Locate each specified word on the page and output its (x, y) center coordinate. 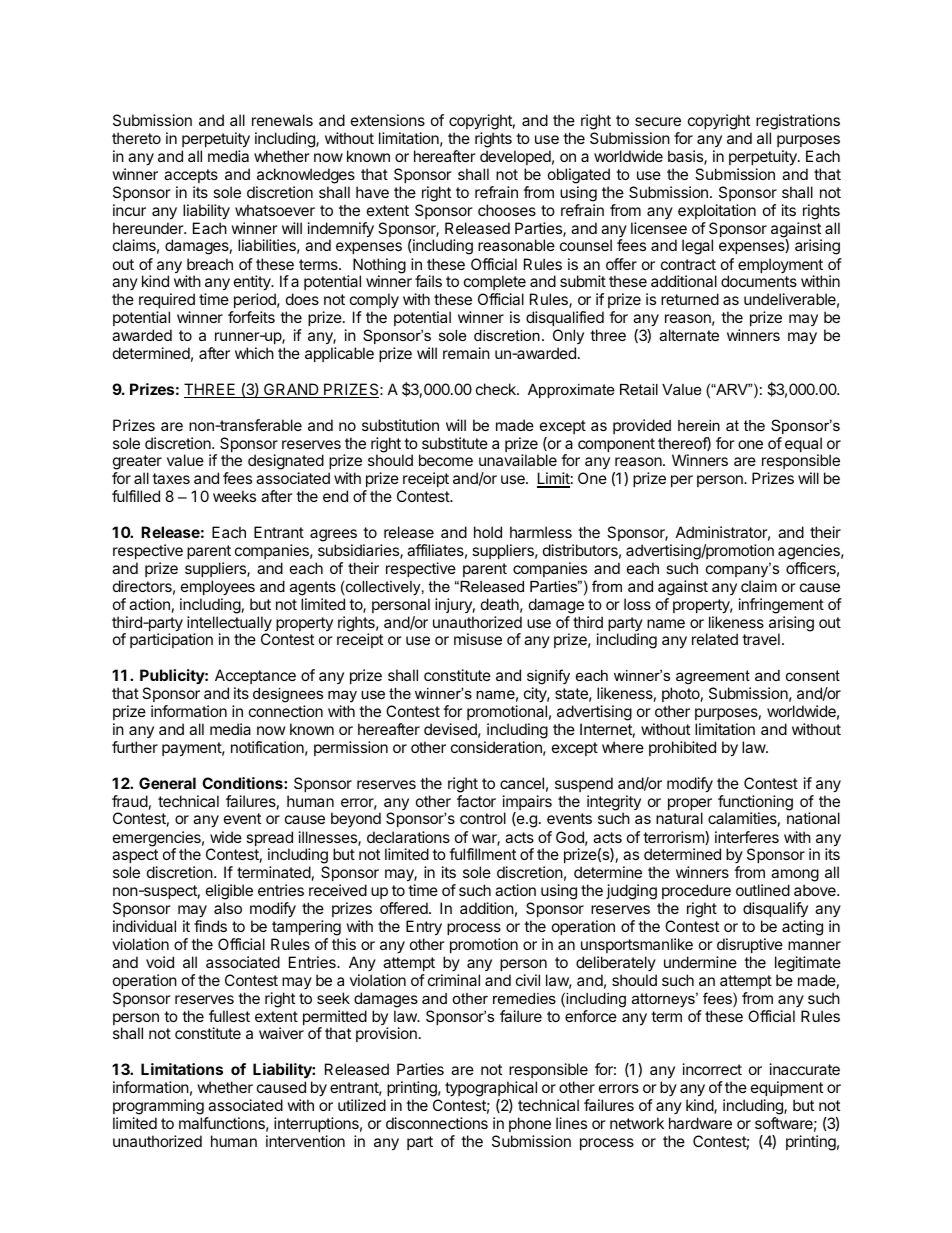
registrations (798, 123)
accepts (191, 176)
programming (158, 1107)
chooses (507, 210)
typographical (491, 1090)
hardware (700, 1123)
